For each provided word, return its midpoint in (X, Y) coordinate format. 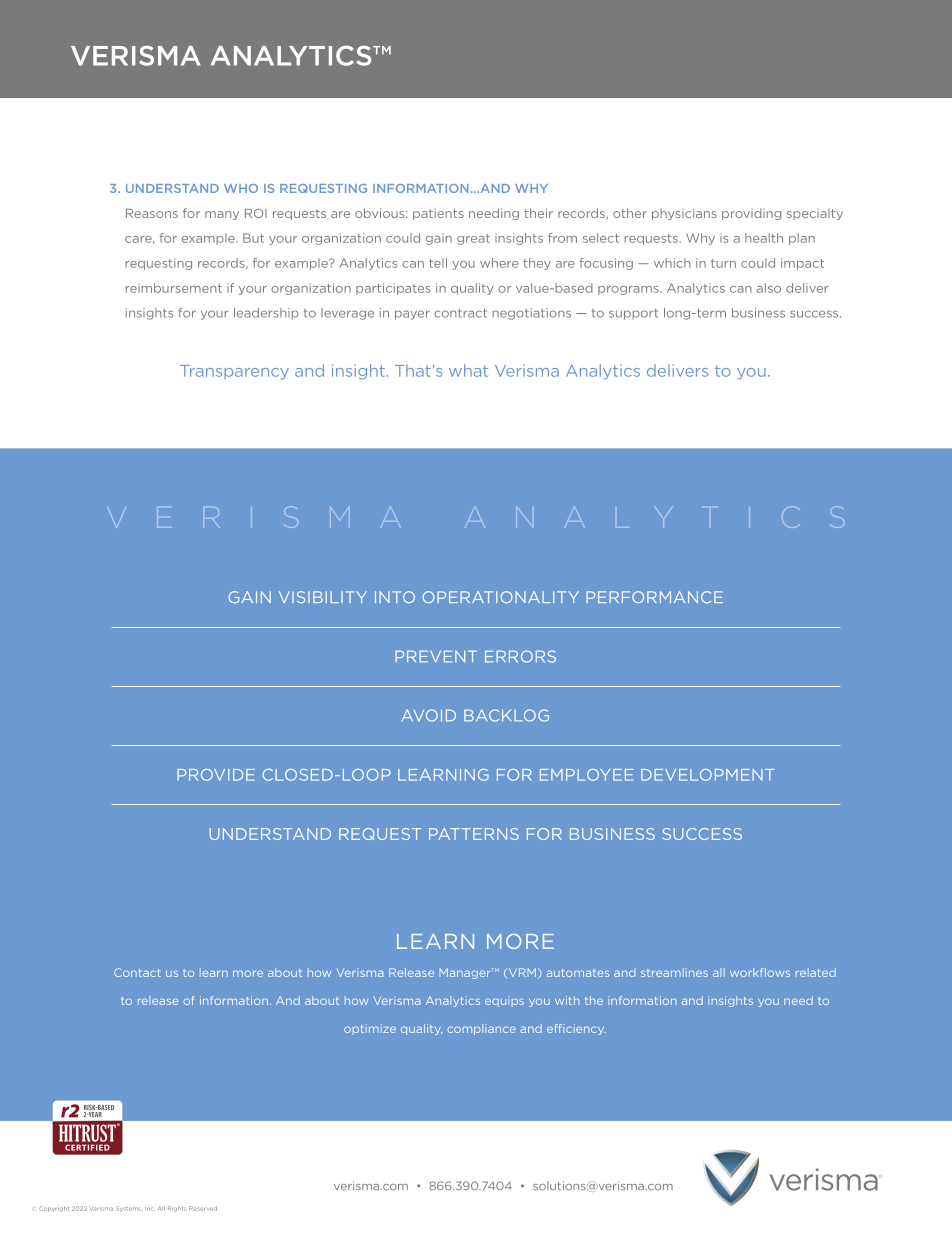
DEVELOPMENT (707, 775)
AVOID (429, 715)
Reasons (152, 213)
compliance (481, 1029)
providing (752, 214)
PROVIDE (216, 775)
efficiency (576, 1029)
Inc (150, 1209)
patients (438, 214)
